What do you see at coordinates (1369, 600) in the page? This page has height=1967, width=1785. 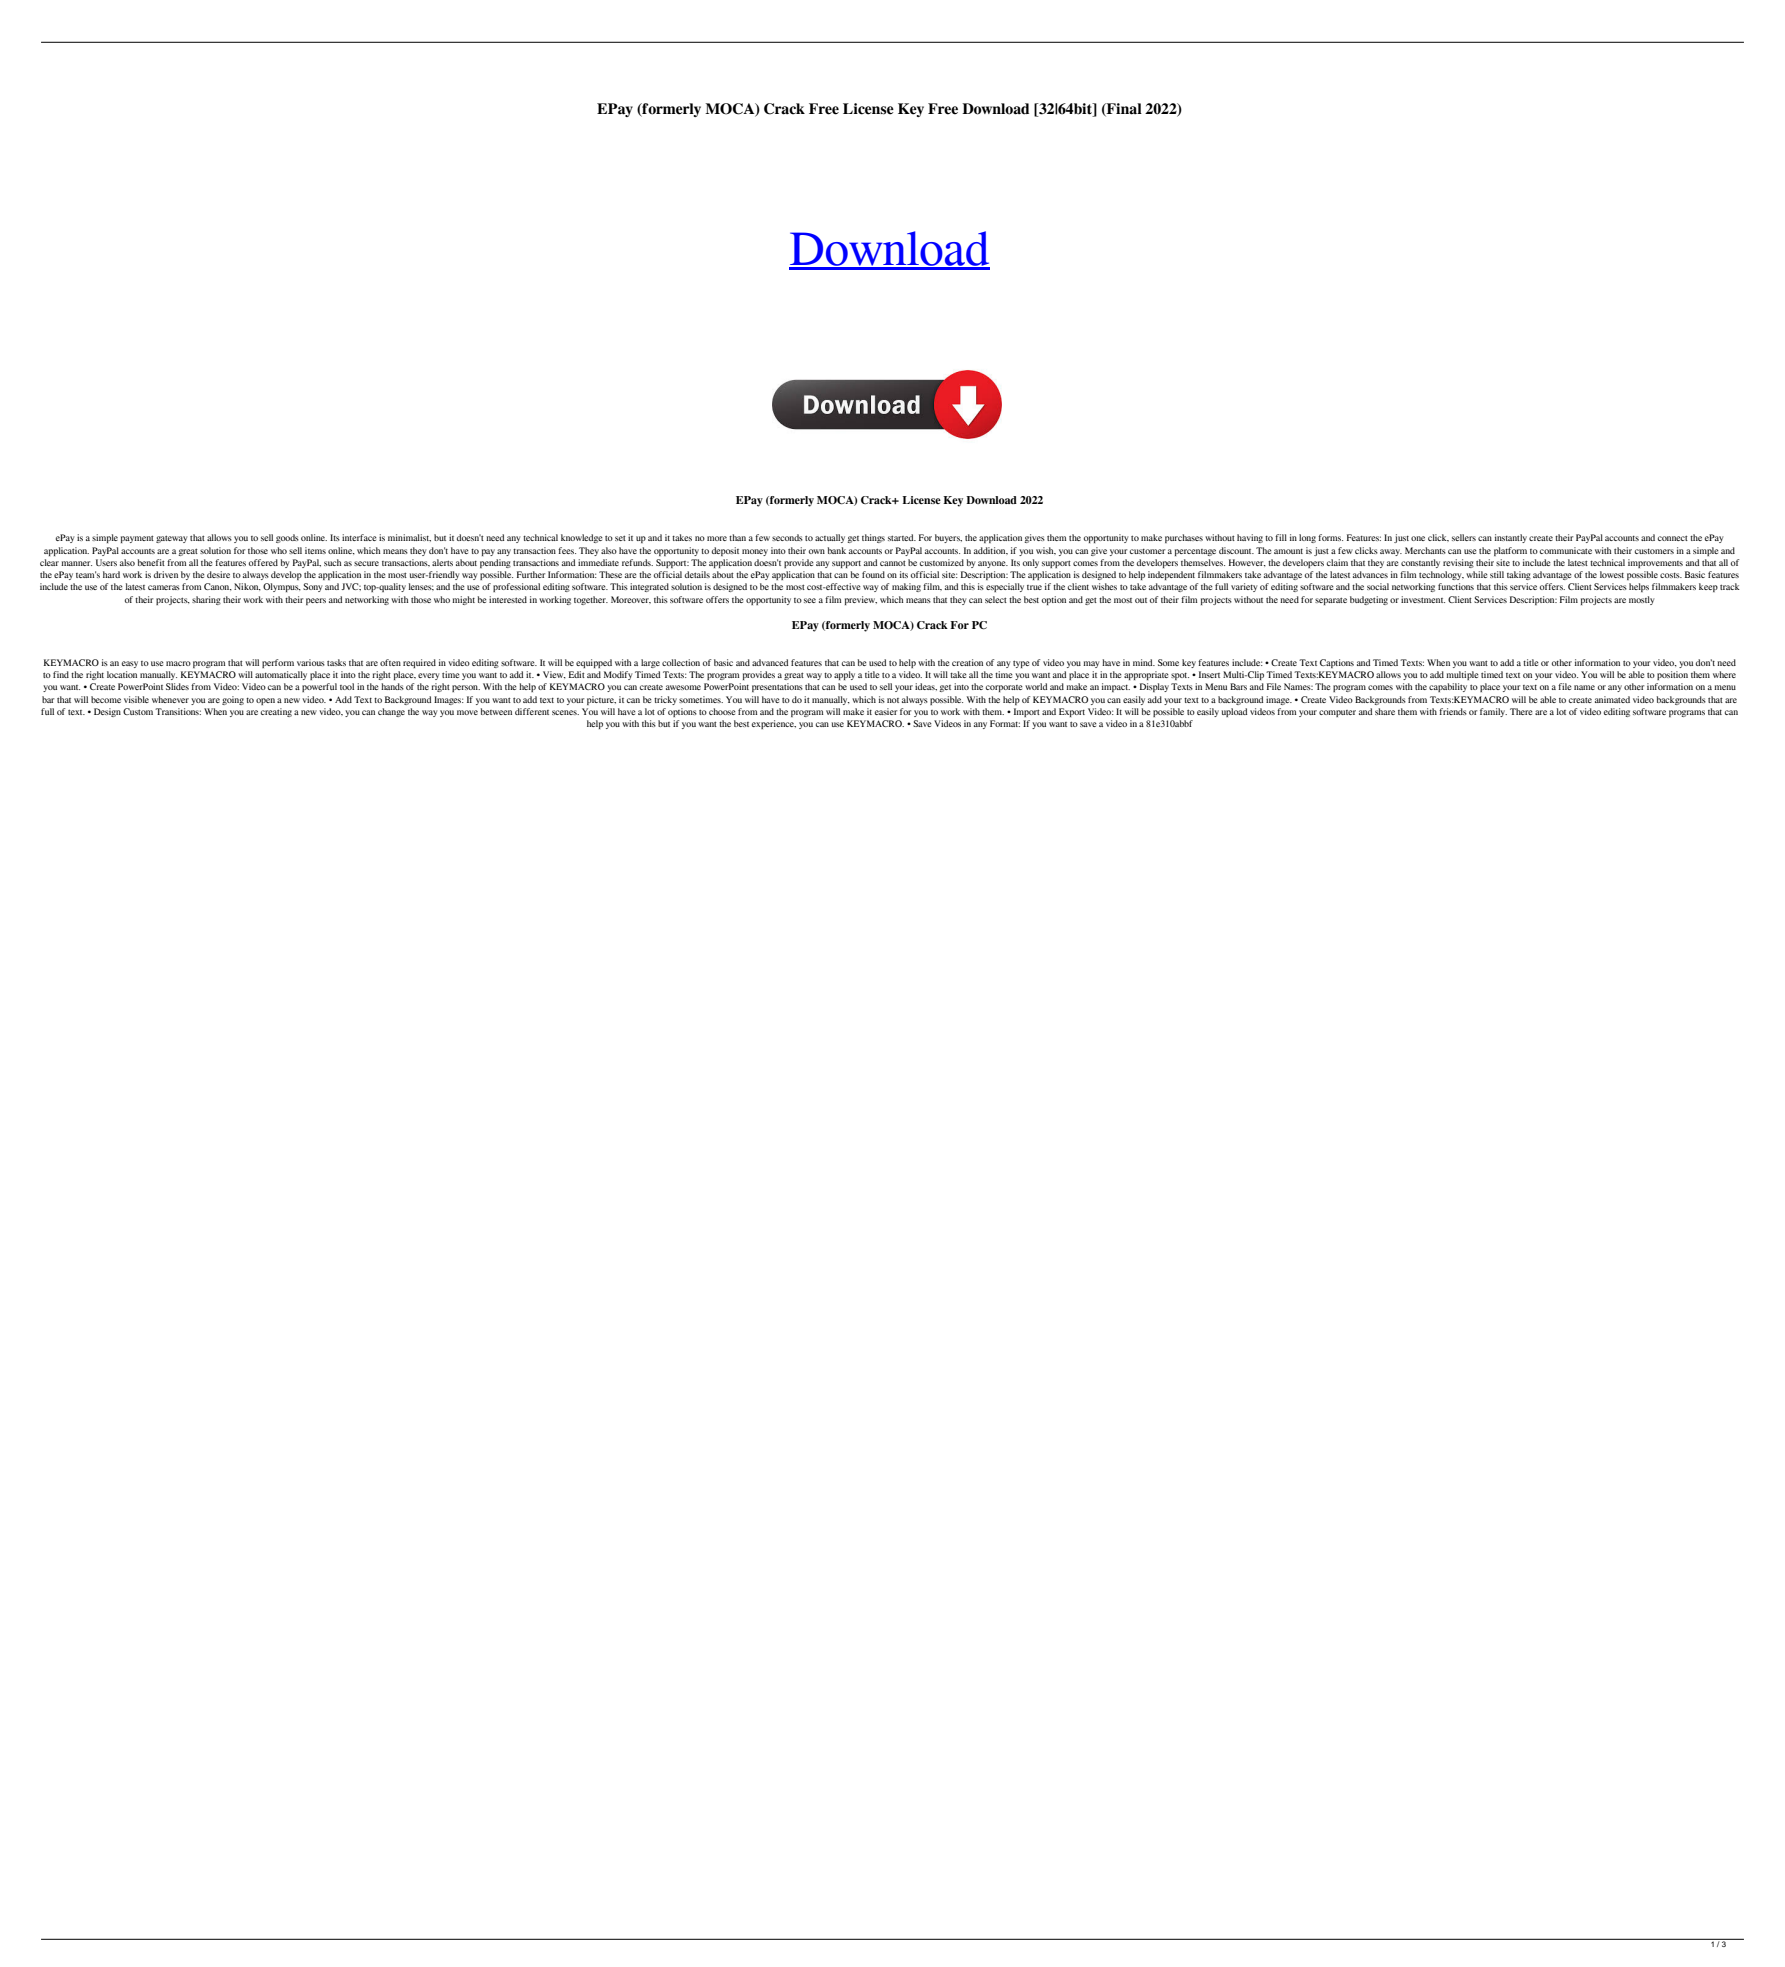 I see `budgeting` at bounding box center [1369, 600].
